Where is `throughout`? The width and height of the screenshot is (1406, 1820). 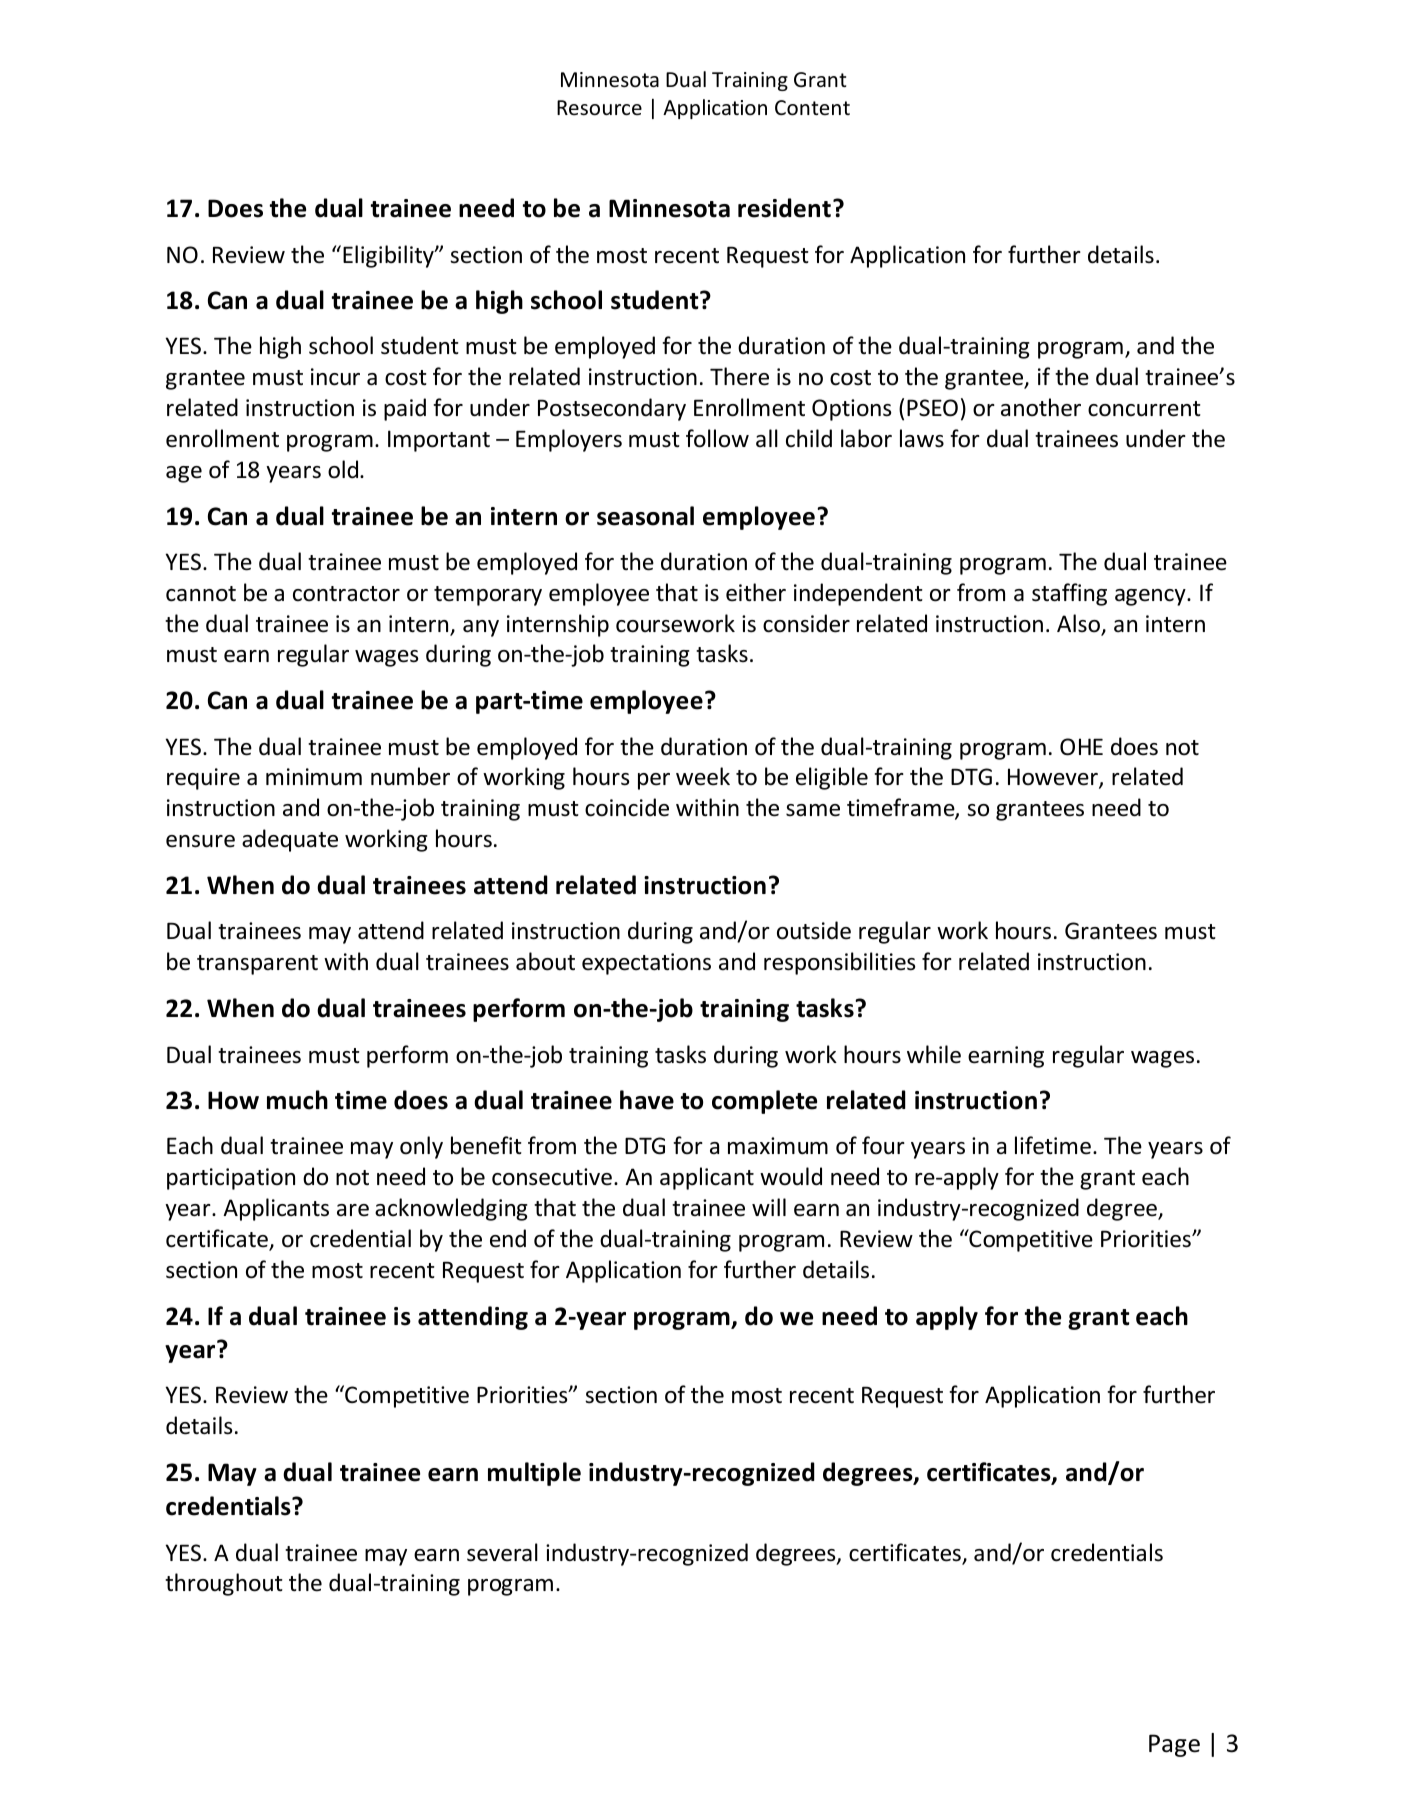
throughout is located at coordinates (224, 1584).
